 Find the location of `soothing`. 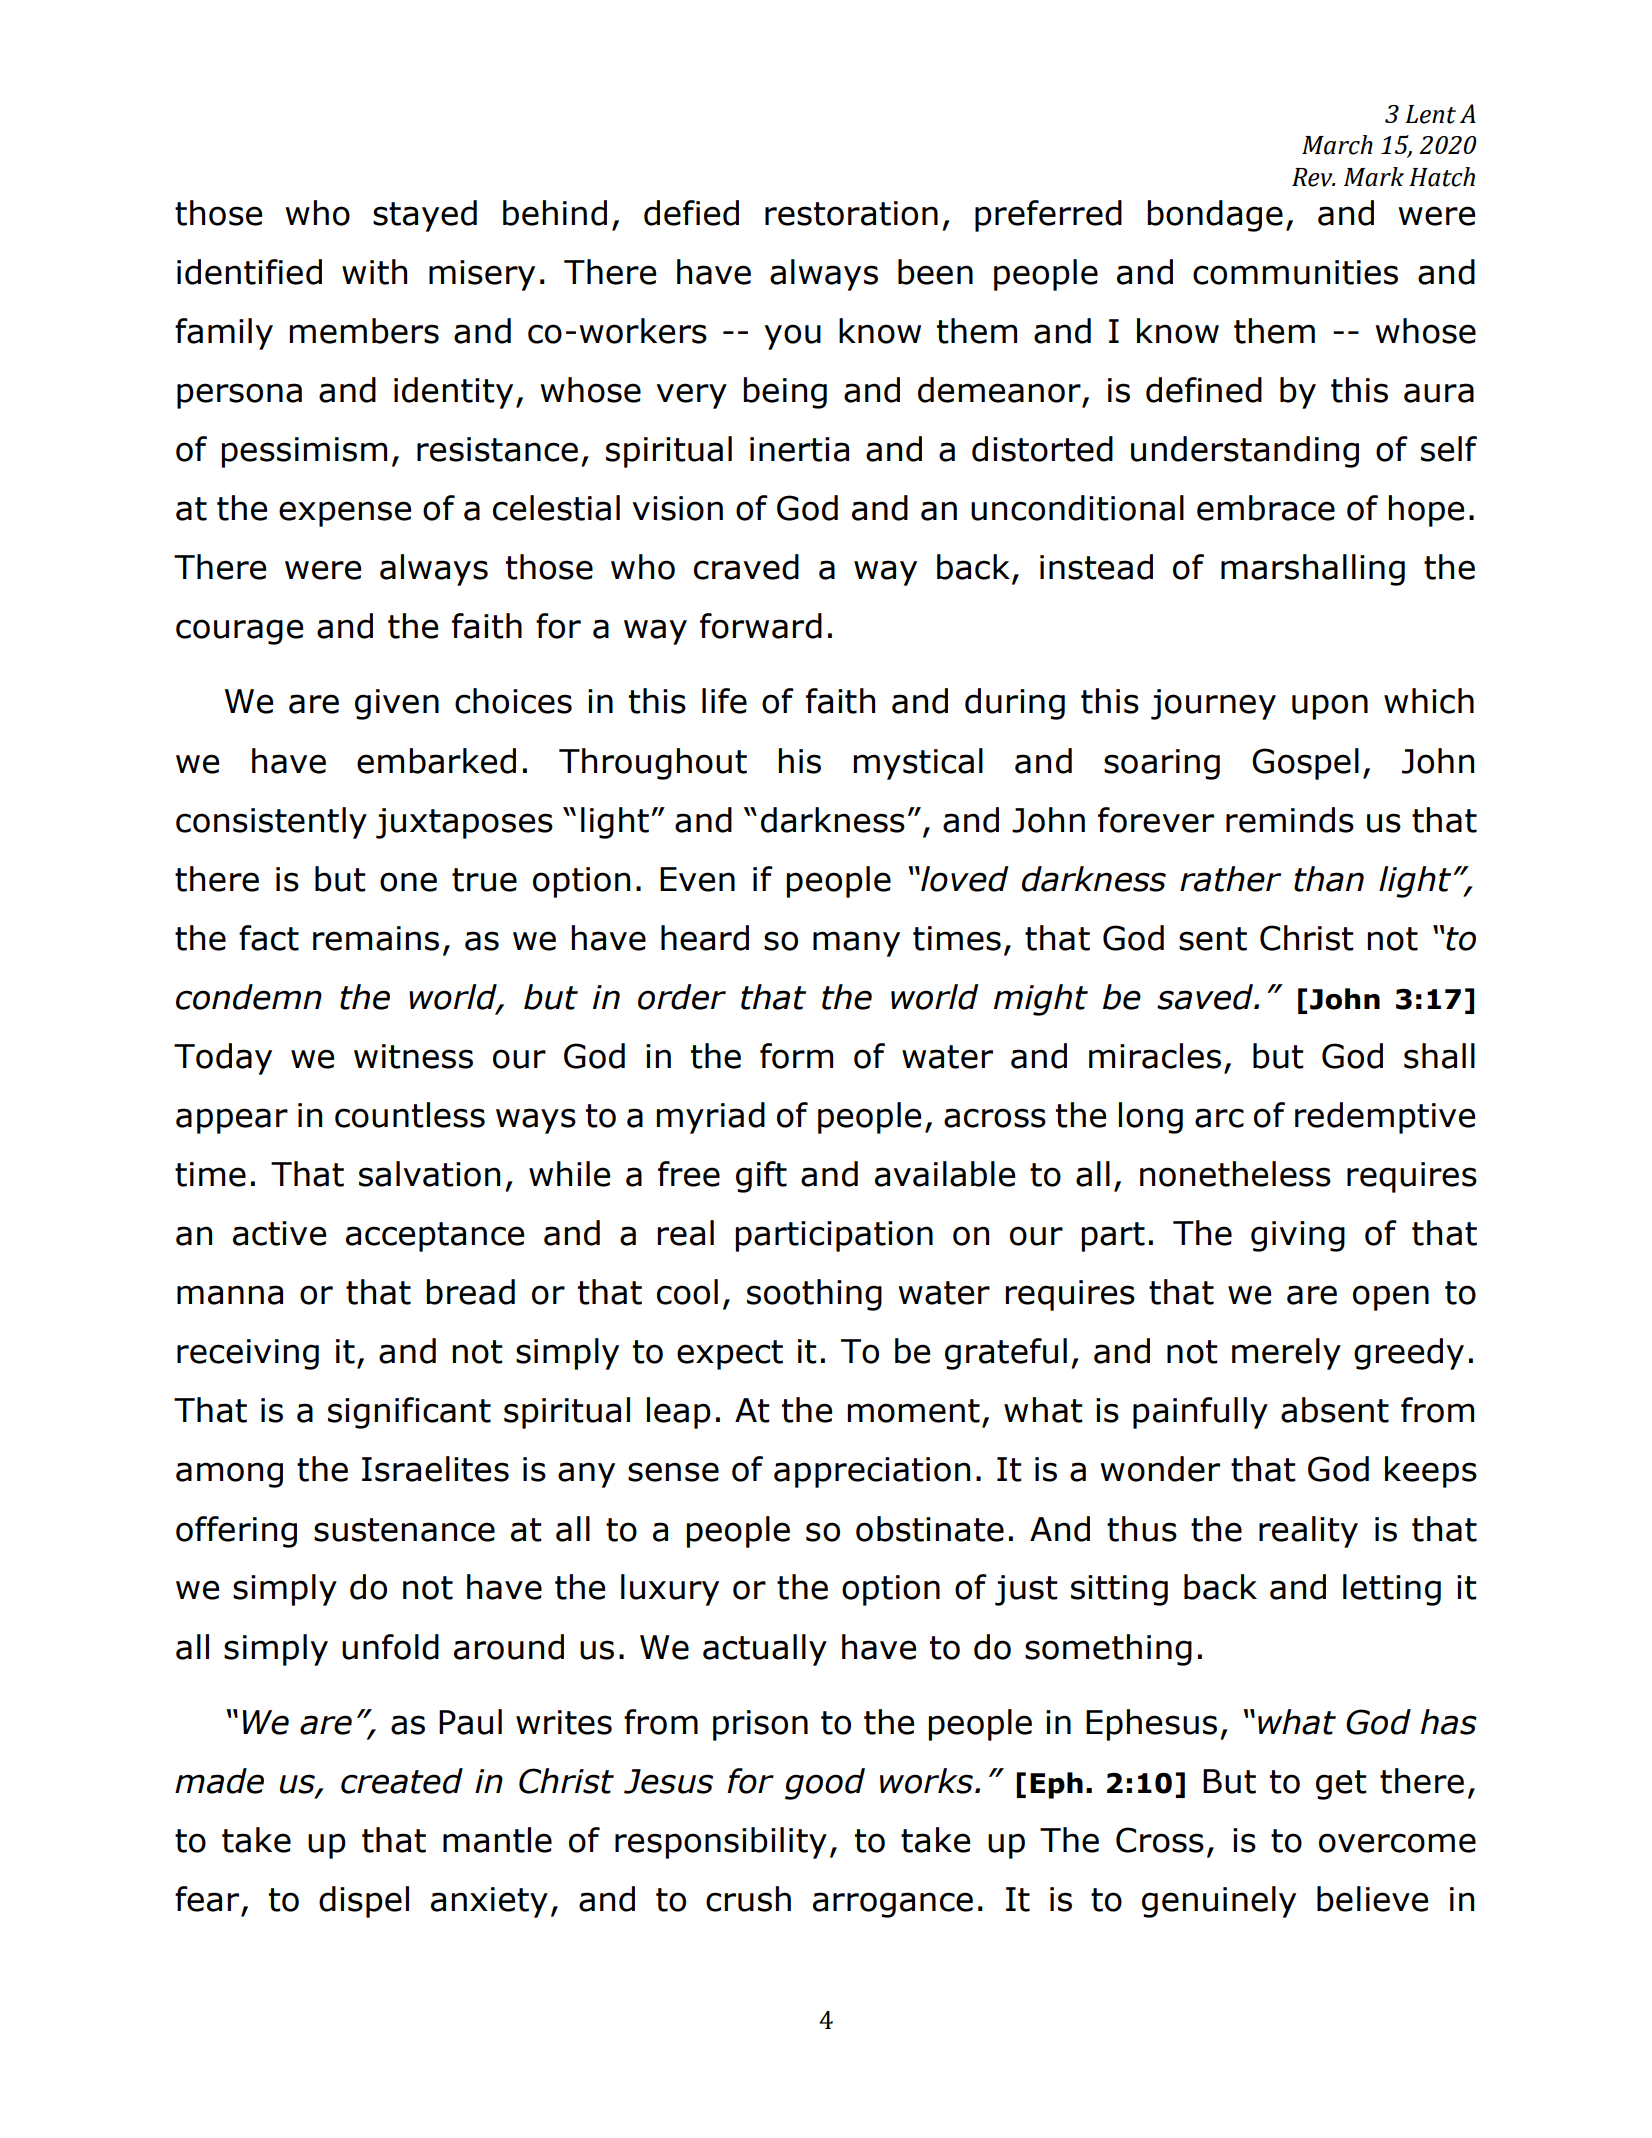

soothing is located at coordinates (814, 1295).
